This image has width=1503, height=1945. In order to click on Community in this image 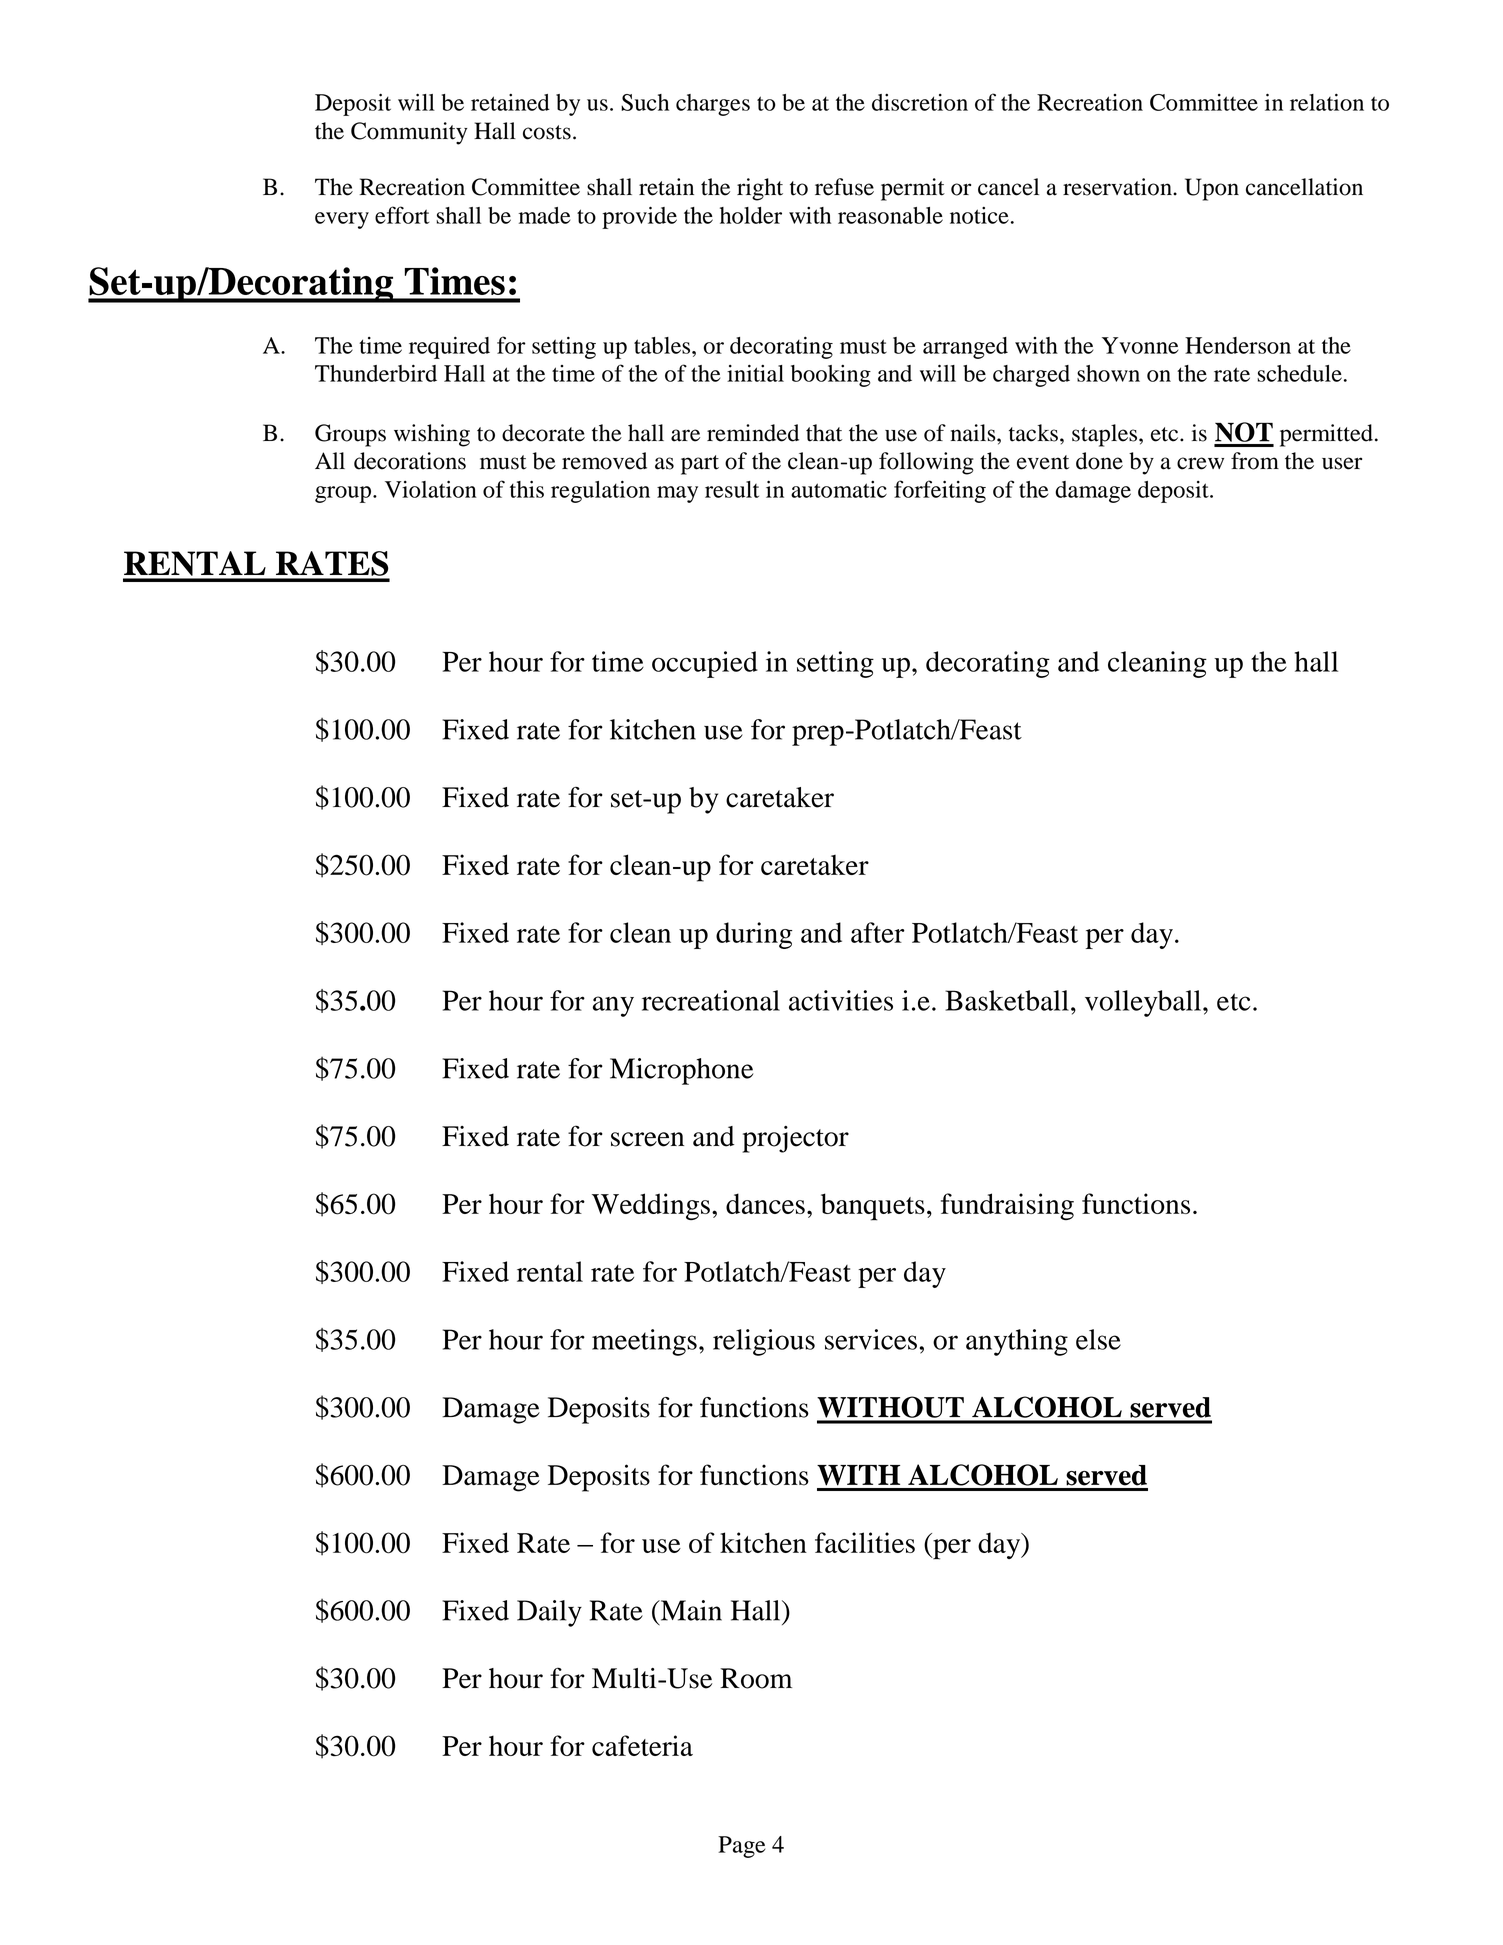, I will do `click(409, 133)`.
